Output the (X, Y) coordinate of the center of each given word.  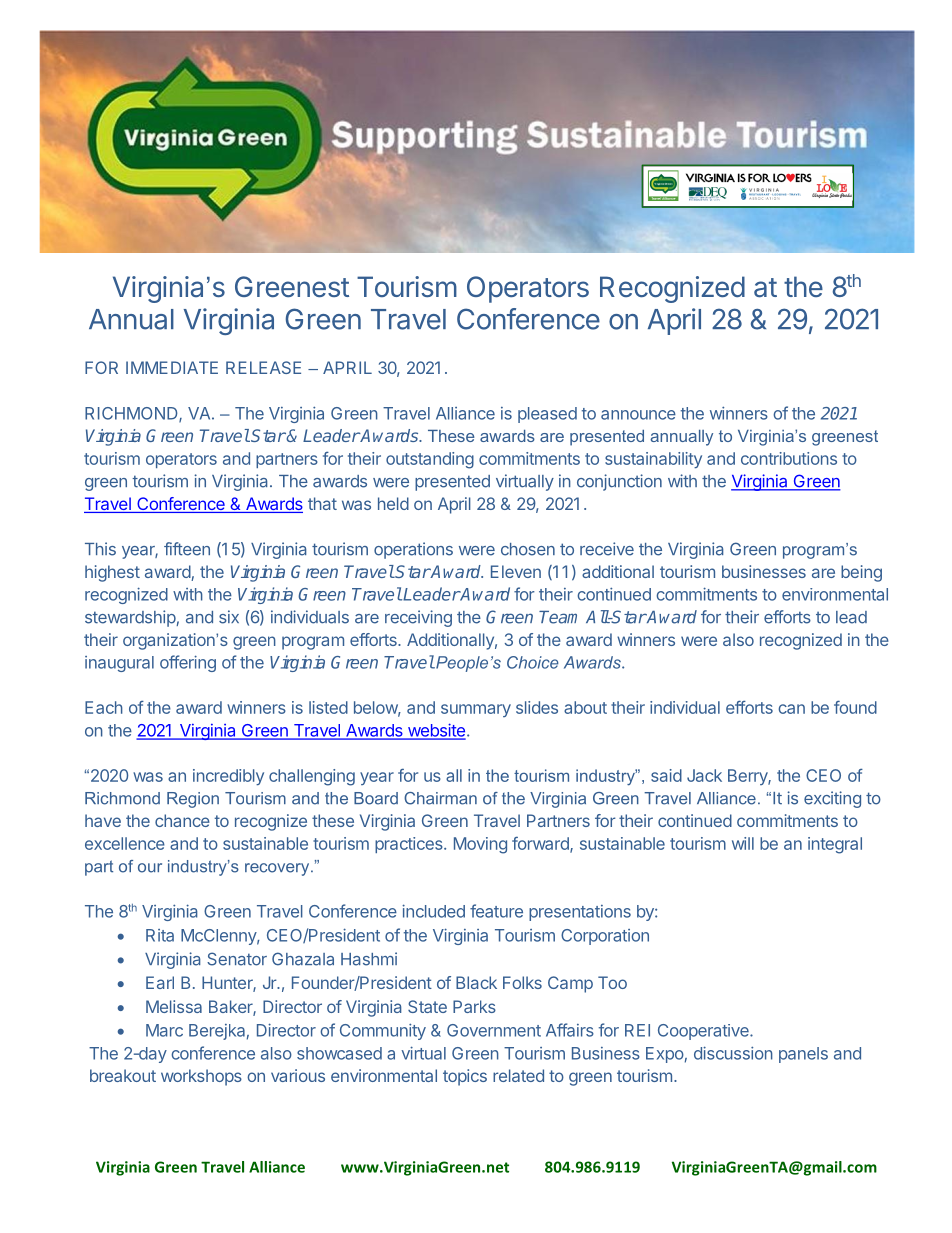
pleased (547, 415)
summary (476, 710)
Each (104, 707)
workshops (201, 1077)
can (791, 709)
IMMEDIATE (172, 367)
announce (638, 415)
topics (465, 1077)
